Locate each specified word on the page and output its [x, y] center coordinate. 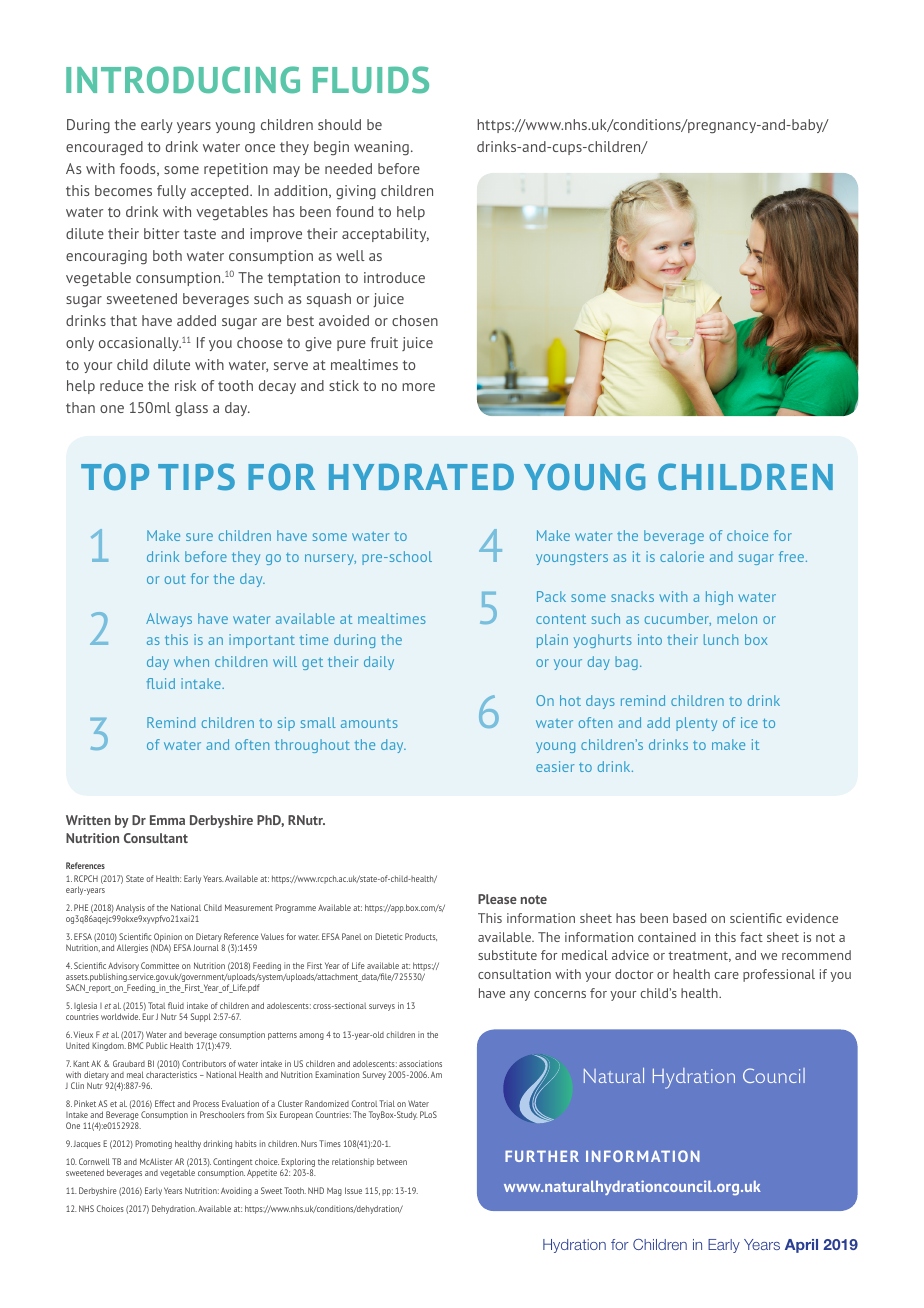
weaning [381, 148]
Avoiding [236, 1191]
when [191, 661]
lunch [721, 639]
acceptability [385, 235]
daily [379, 663]
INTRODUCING [183, 80]
